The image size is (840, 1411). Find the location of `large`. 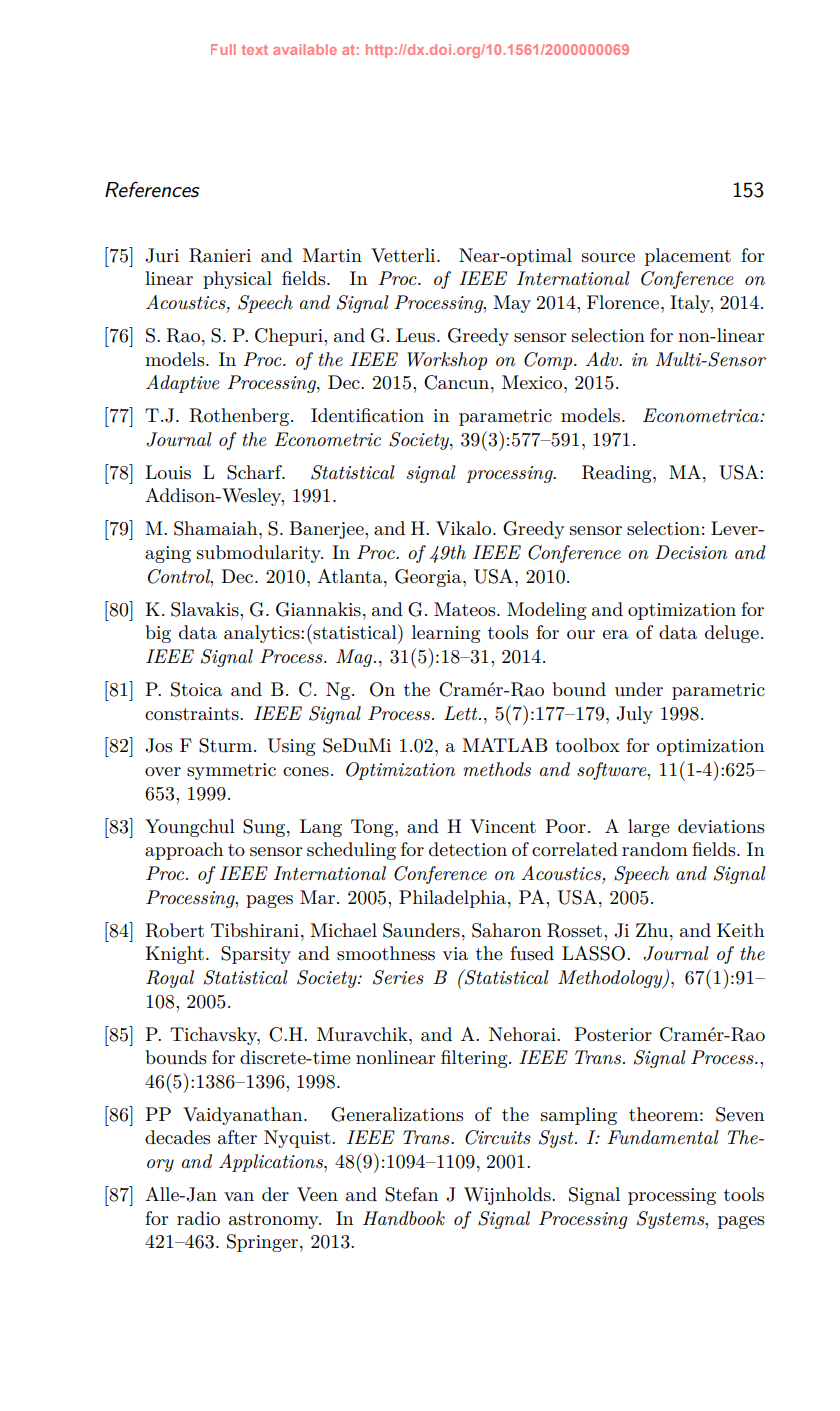

large is located at coordinates (649, 828).
